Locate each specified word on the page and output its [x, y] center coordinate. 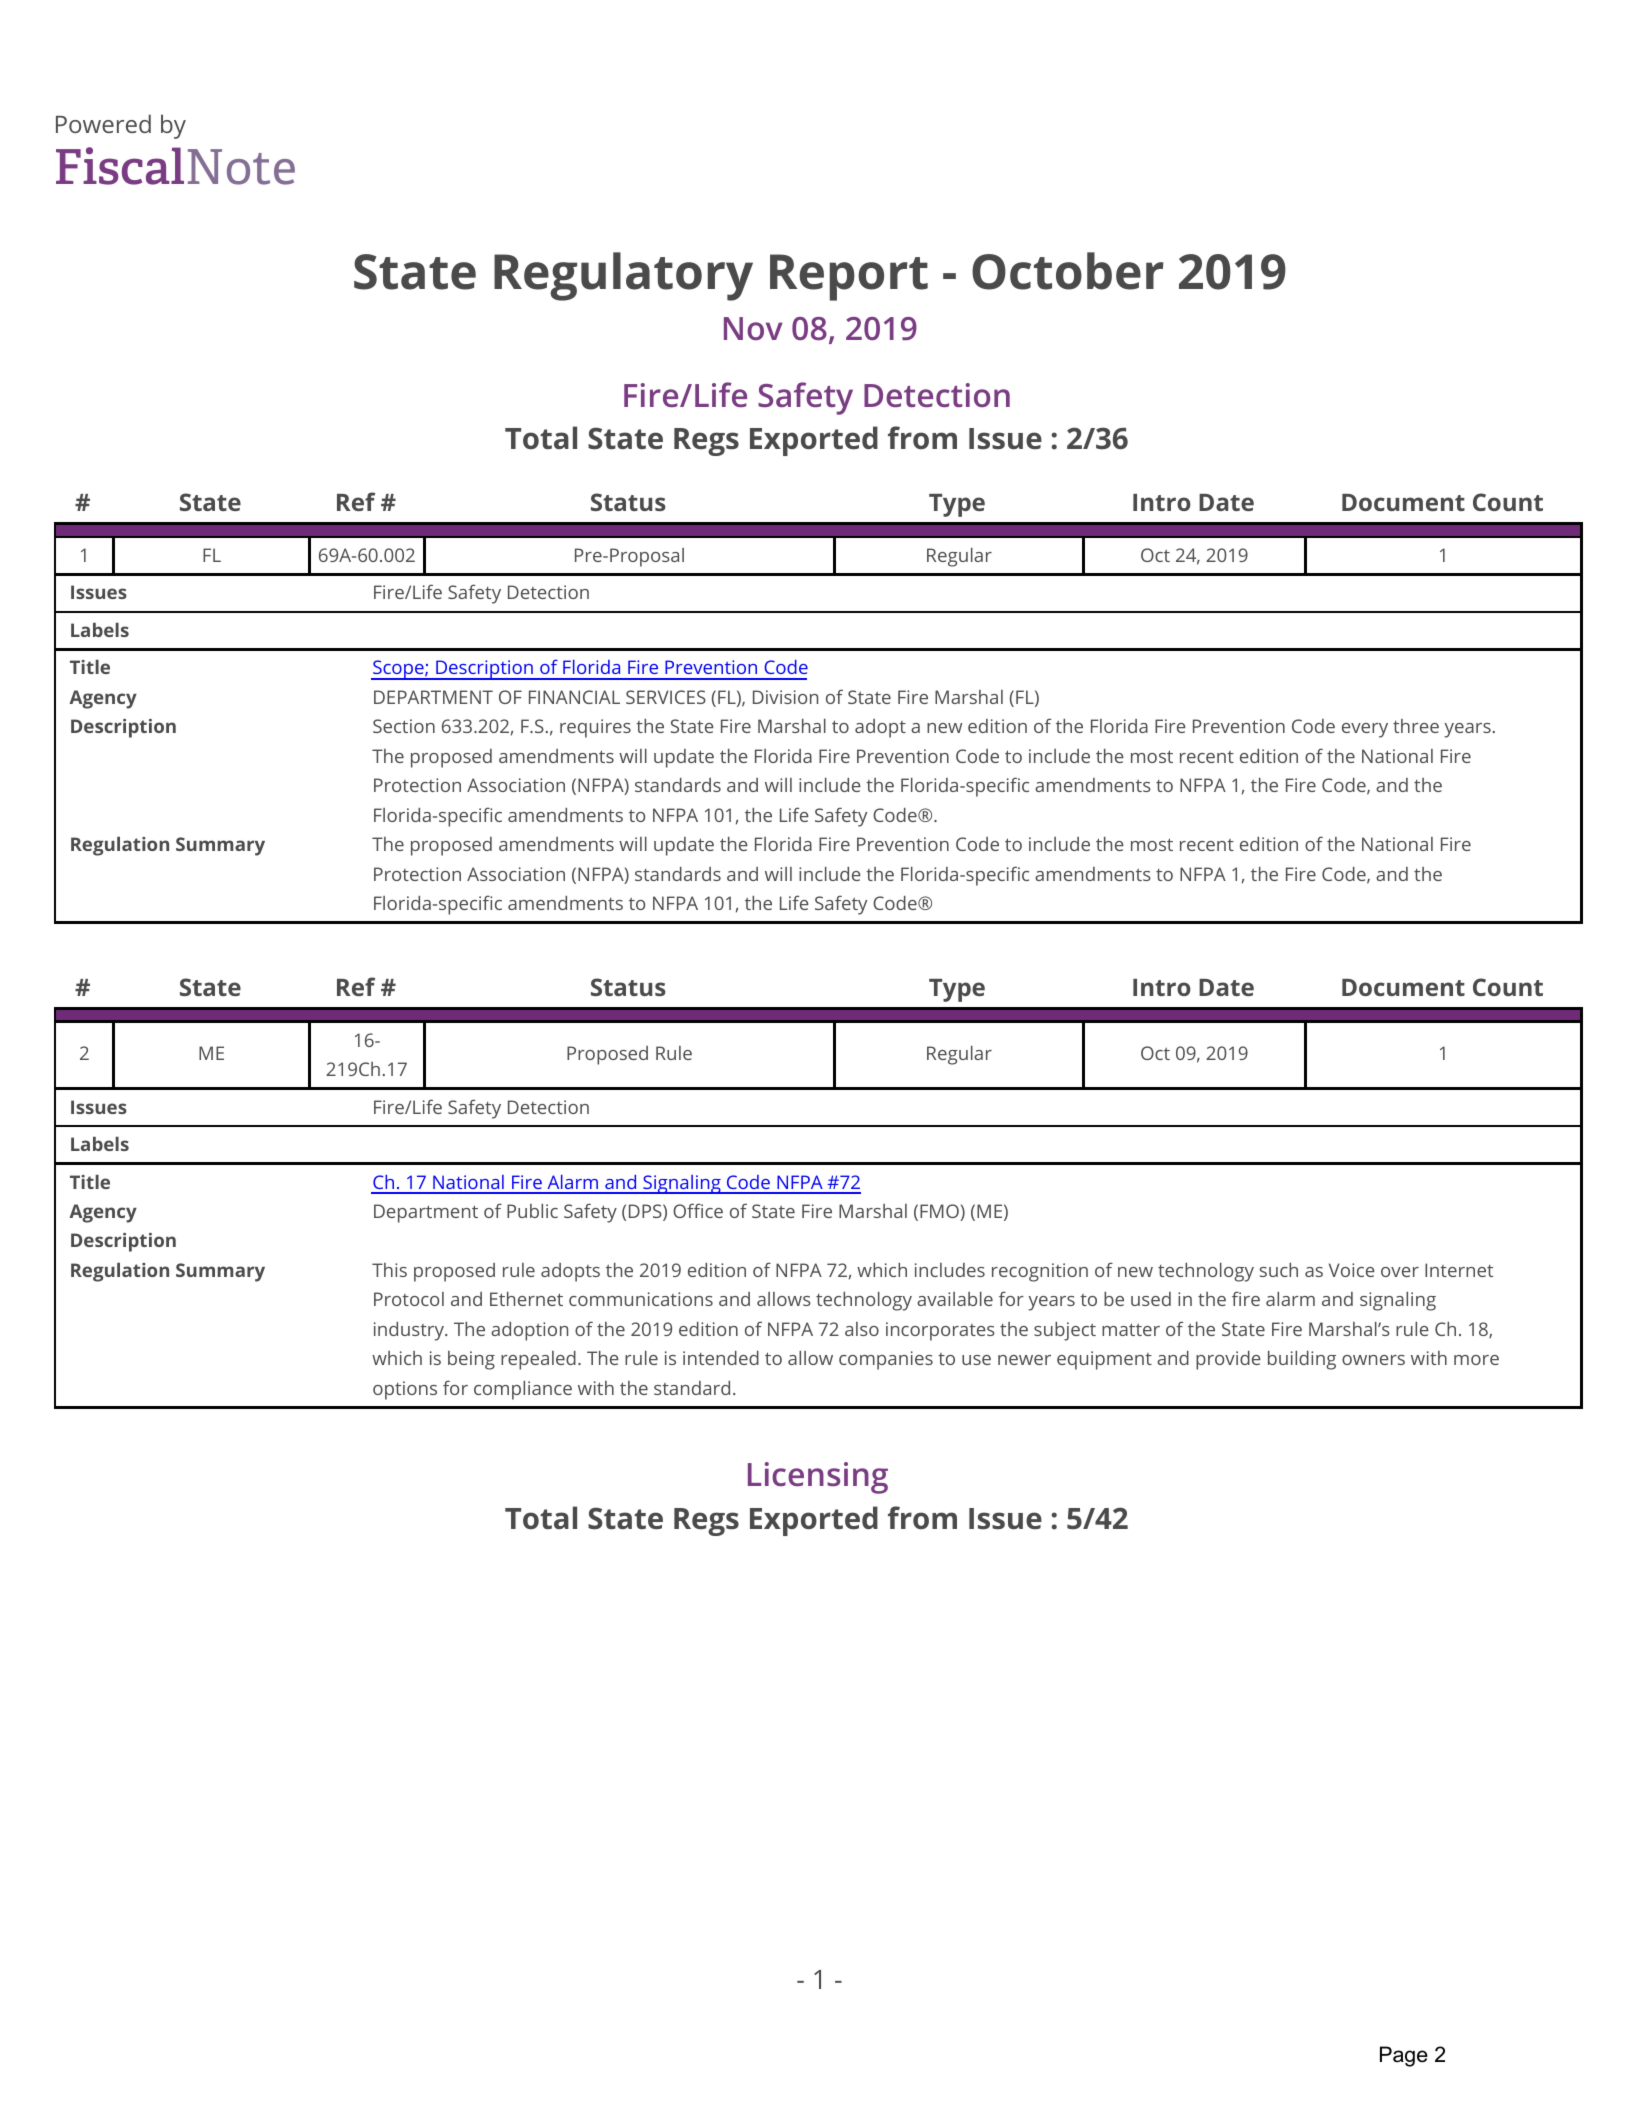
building [1302, 1360]
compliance [523, 1390]
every [1365, 730]
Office [698, 1210]
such [1279, 1270]
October [1068, 271]
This [389, 1270]
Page [1404, 2056]
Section [404, 726]
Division [785, 697]
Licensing [818, 1478]
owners [1373, 1360]
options [405, 1390]
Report [849, 277]
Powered [103, 123]
